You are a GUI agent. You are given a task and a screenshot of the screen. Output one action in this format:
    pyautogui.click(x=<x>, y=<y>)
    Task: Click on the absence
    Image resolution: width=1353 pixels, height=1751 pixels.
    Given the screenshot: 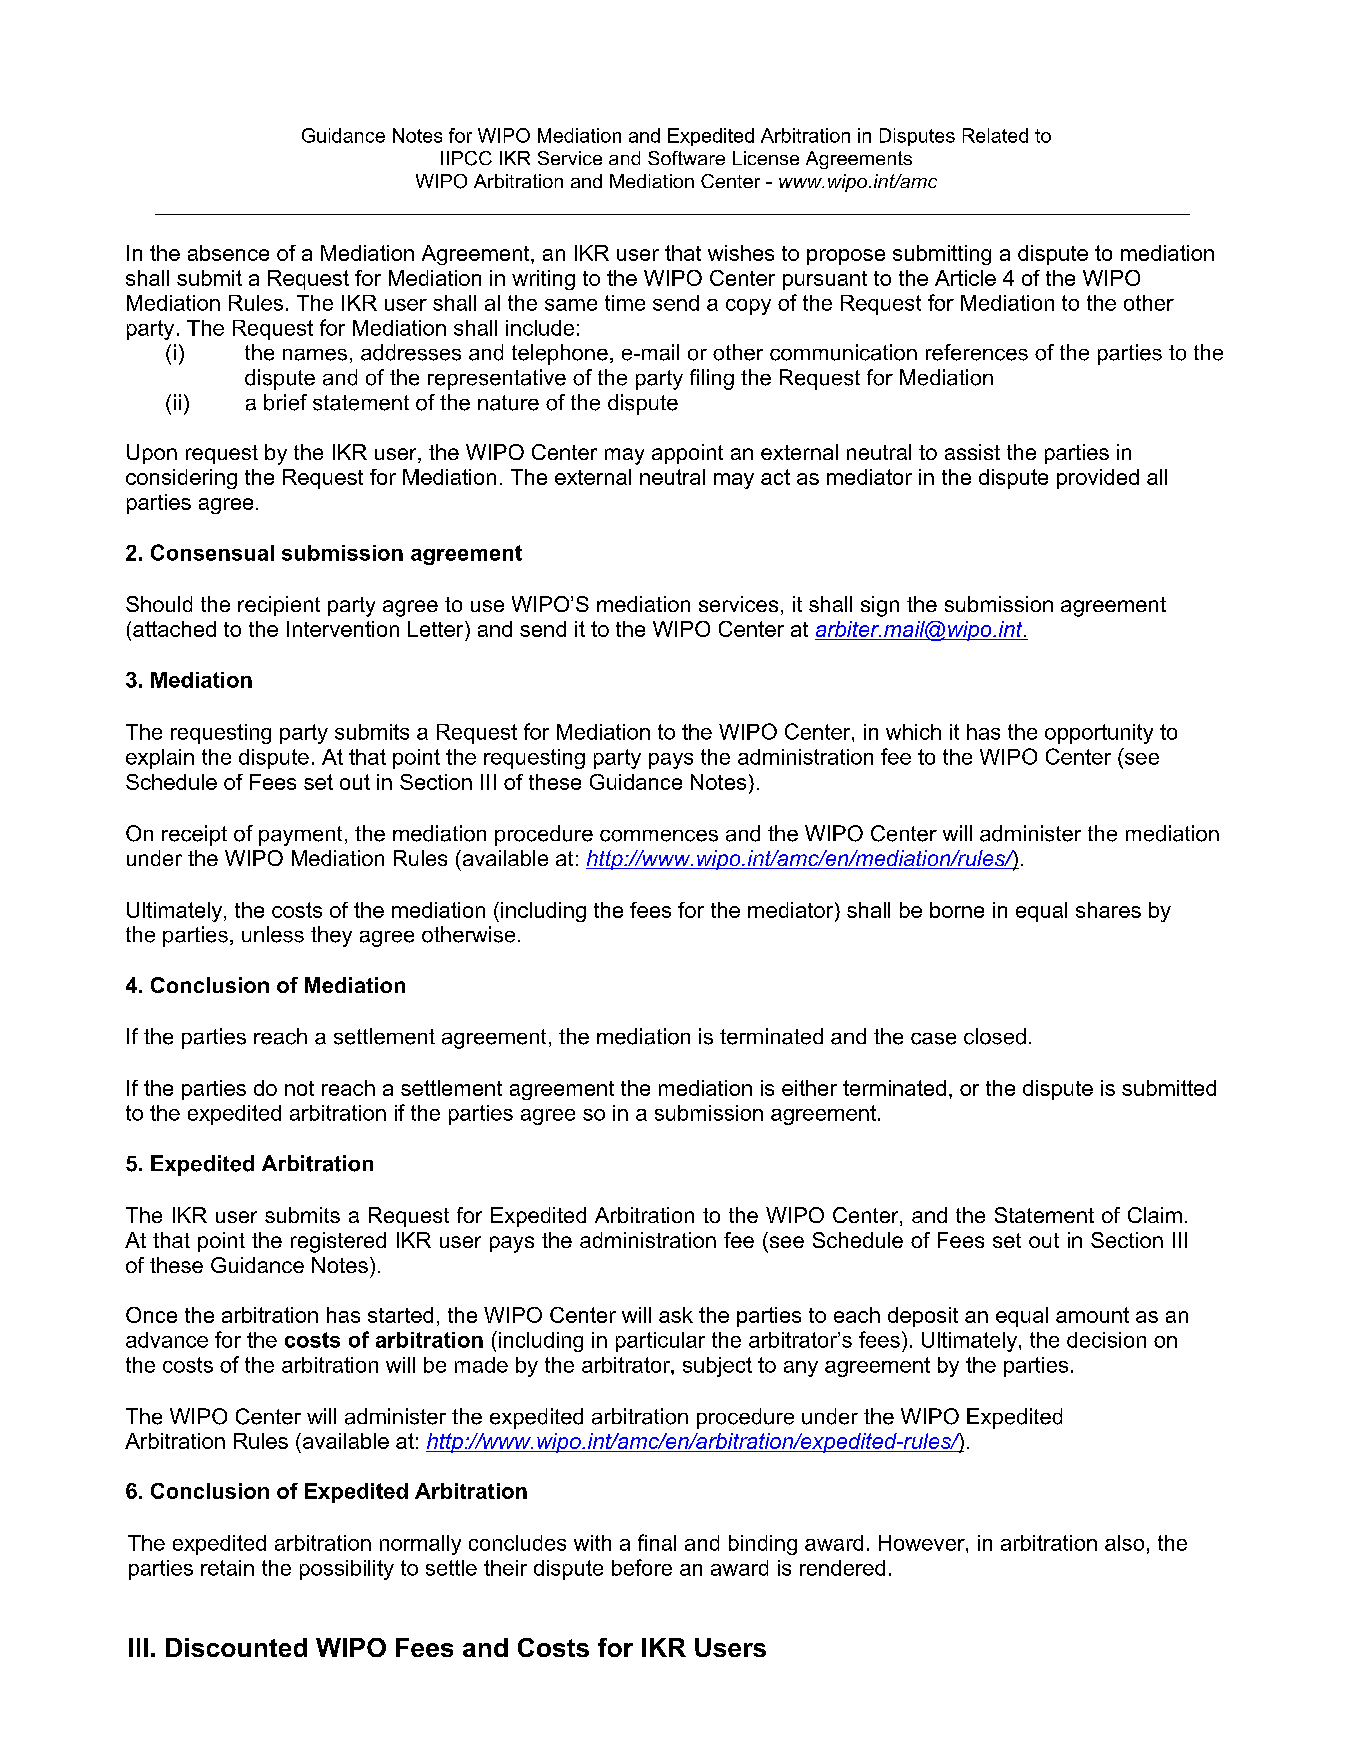 What is the action you would take?
    pyautogui.click(x=228, y=253)
